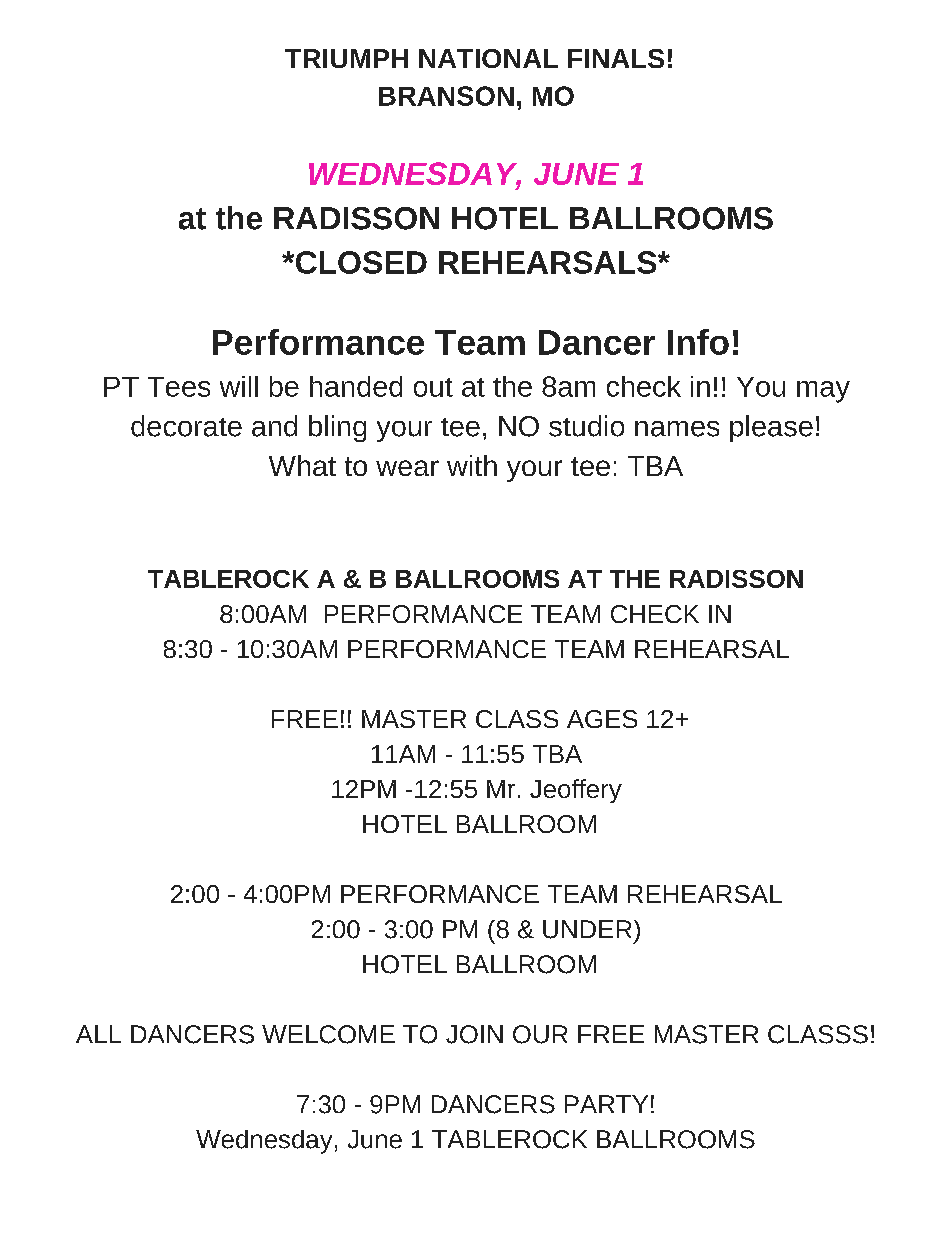  Describe the element at coordinates (606, 1104) in the screenshot. I see `PARTY` at that location.
